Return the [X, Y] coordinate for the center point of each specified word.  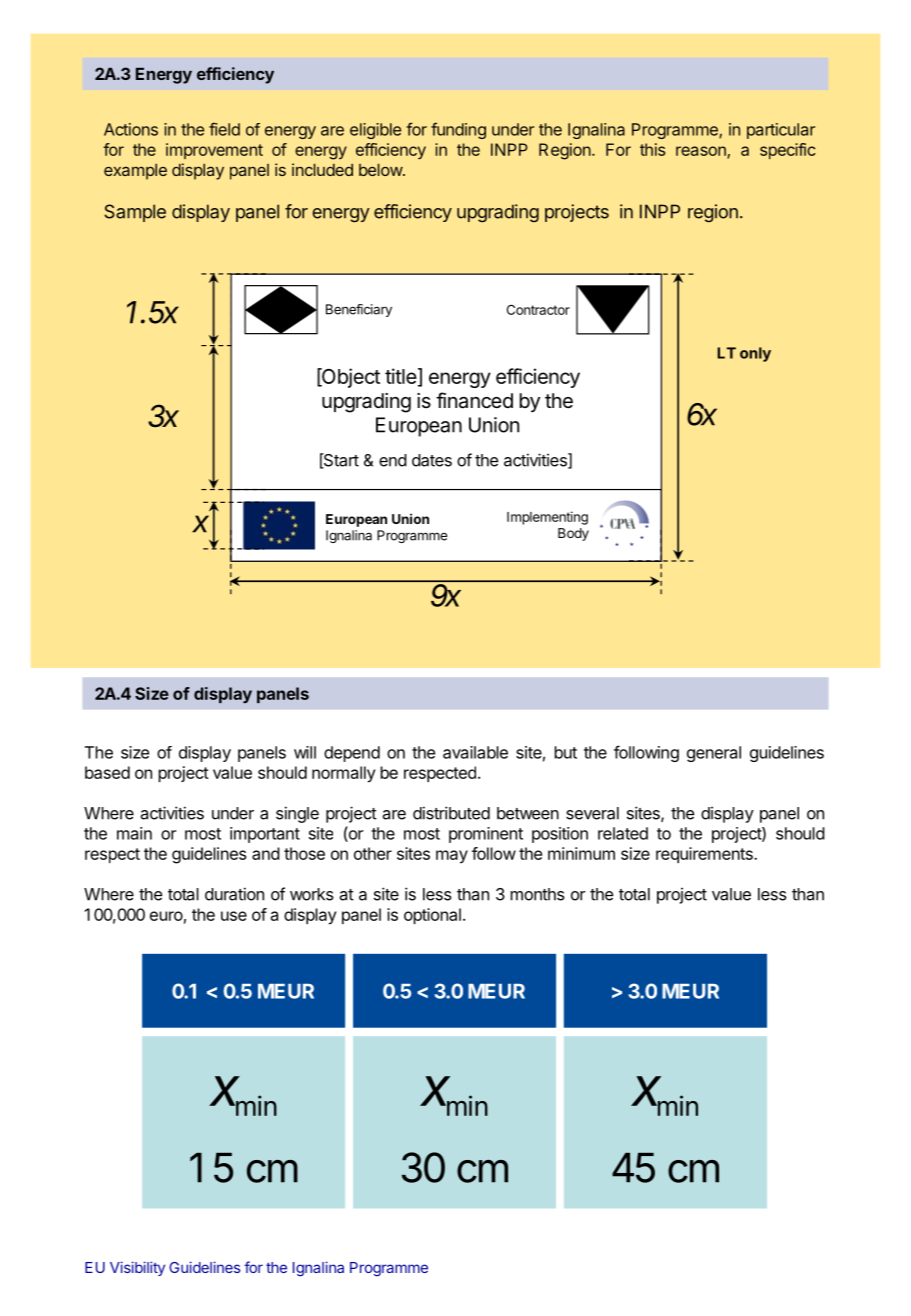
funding [458, 130]
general [714, 754]
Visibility [137, 1268]
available [475, 752]
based [107, 772]
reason [702, 152]
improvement [214, 151]
